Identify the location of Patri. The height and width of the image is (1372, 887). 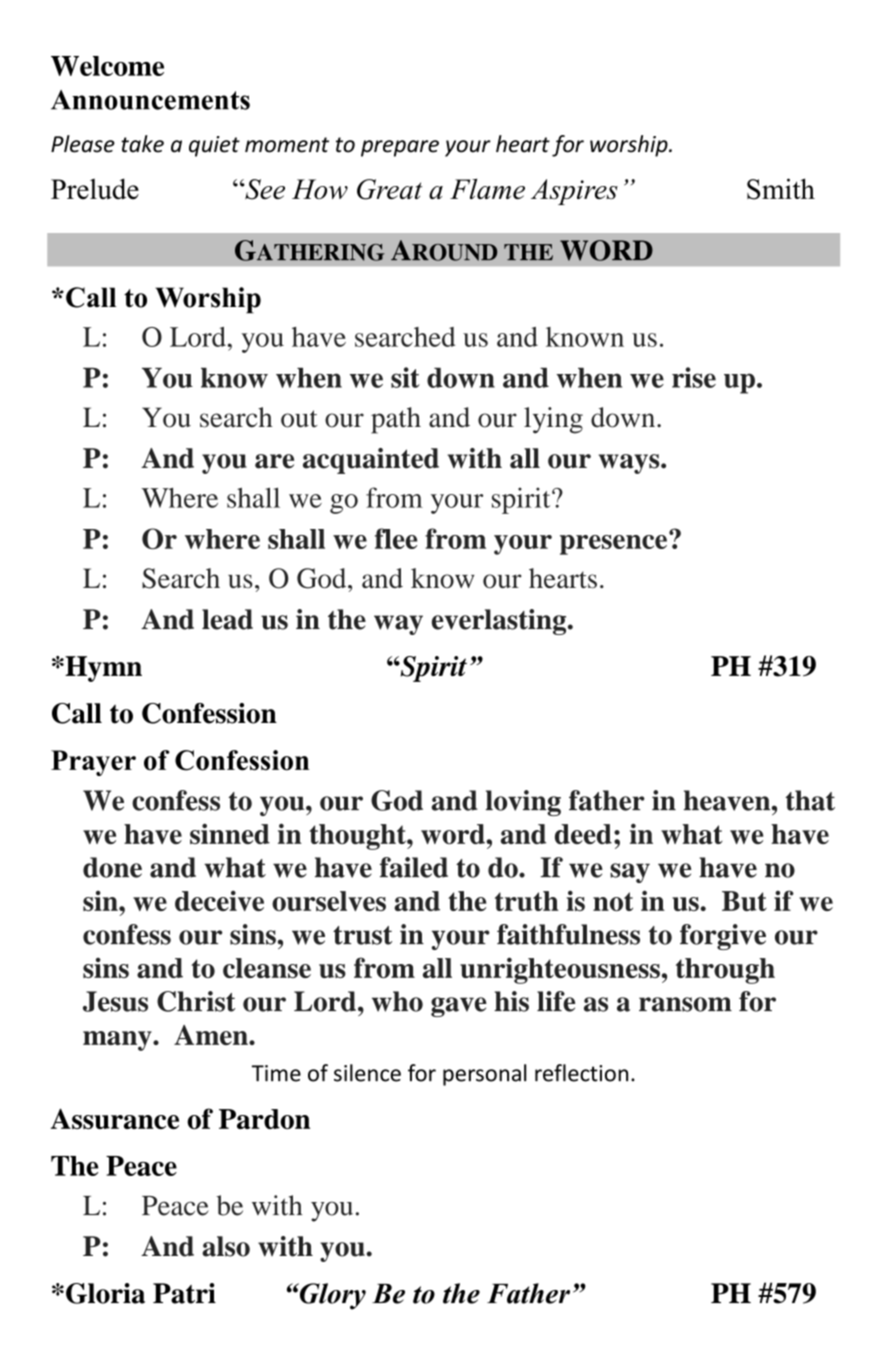
(184, 1293).
